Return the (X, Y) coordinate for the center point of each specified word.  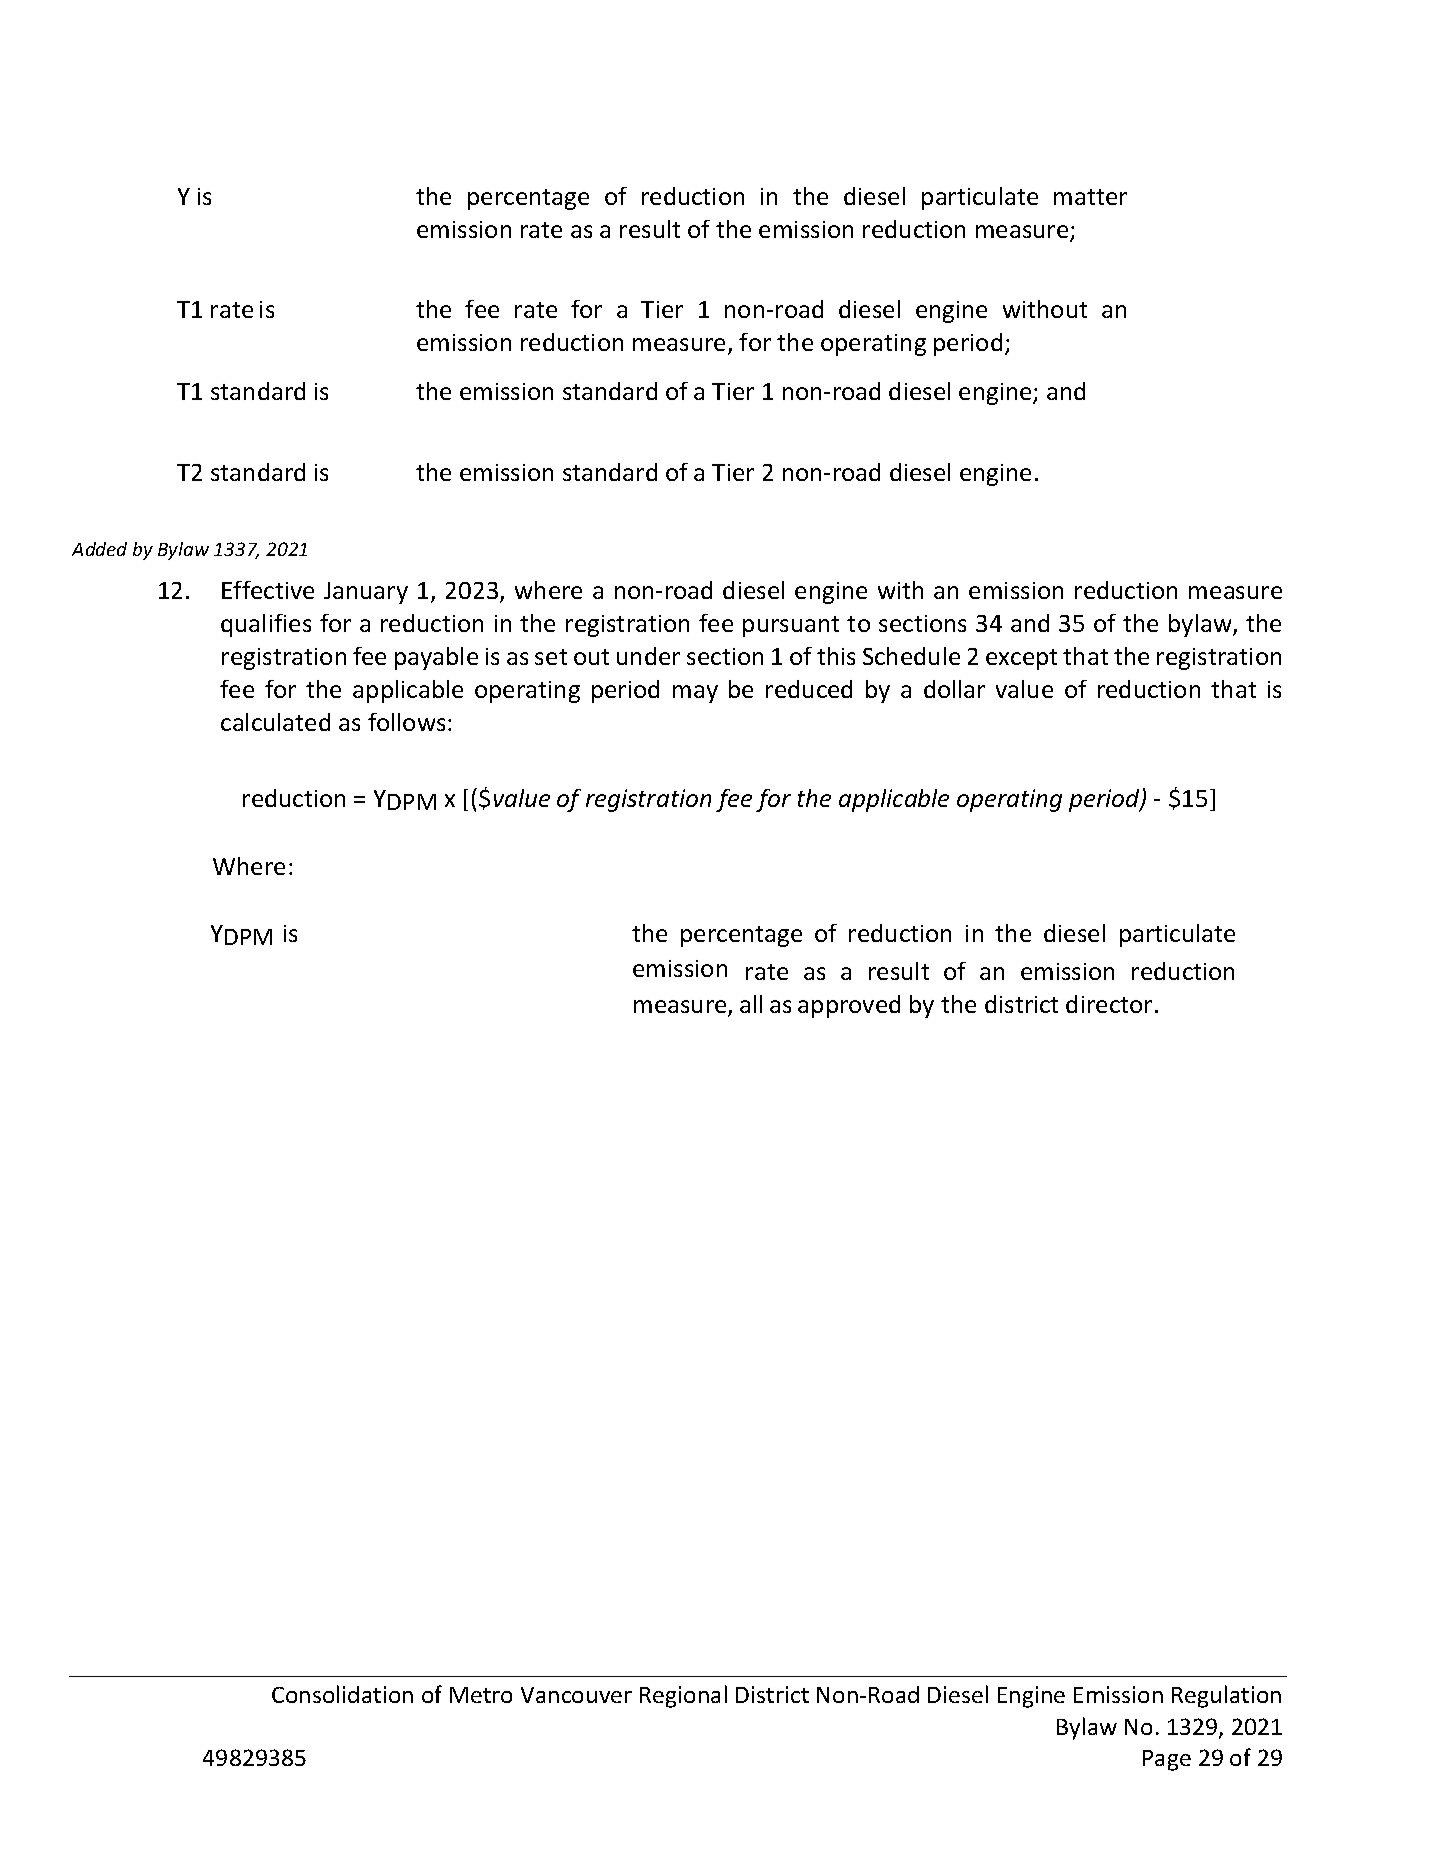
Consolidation (342, 1694)
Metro (481, 1695)
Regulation (1226, 1696)
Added (99, 549)
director (1109, 1004)
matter (1090, 197)
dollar (954, 689)
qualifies (266, 625)
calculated (275, 722)
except (1021, 659)
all (751, 1004)
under (648, 656)
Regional (683, 1696)
